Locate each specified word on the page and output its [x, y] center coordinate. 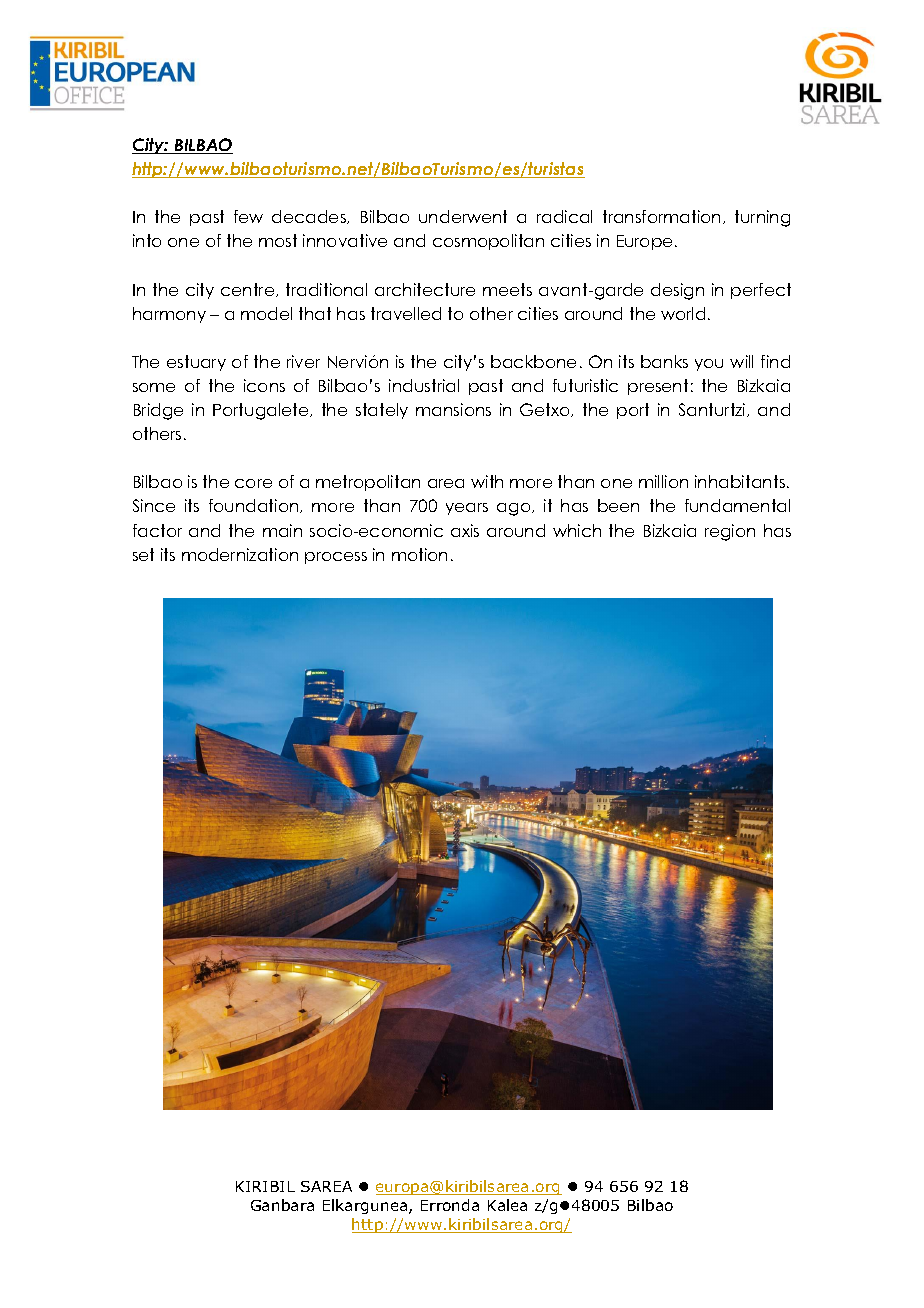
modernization [240, 554]
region [730, 532]
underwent [463, 216]
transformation [661, 216]
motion [419, 554]
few [248, 216]
